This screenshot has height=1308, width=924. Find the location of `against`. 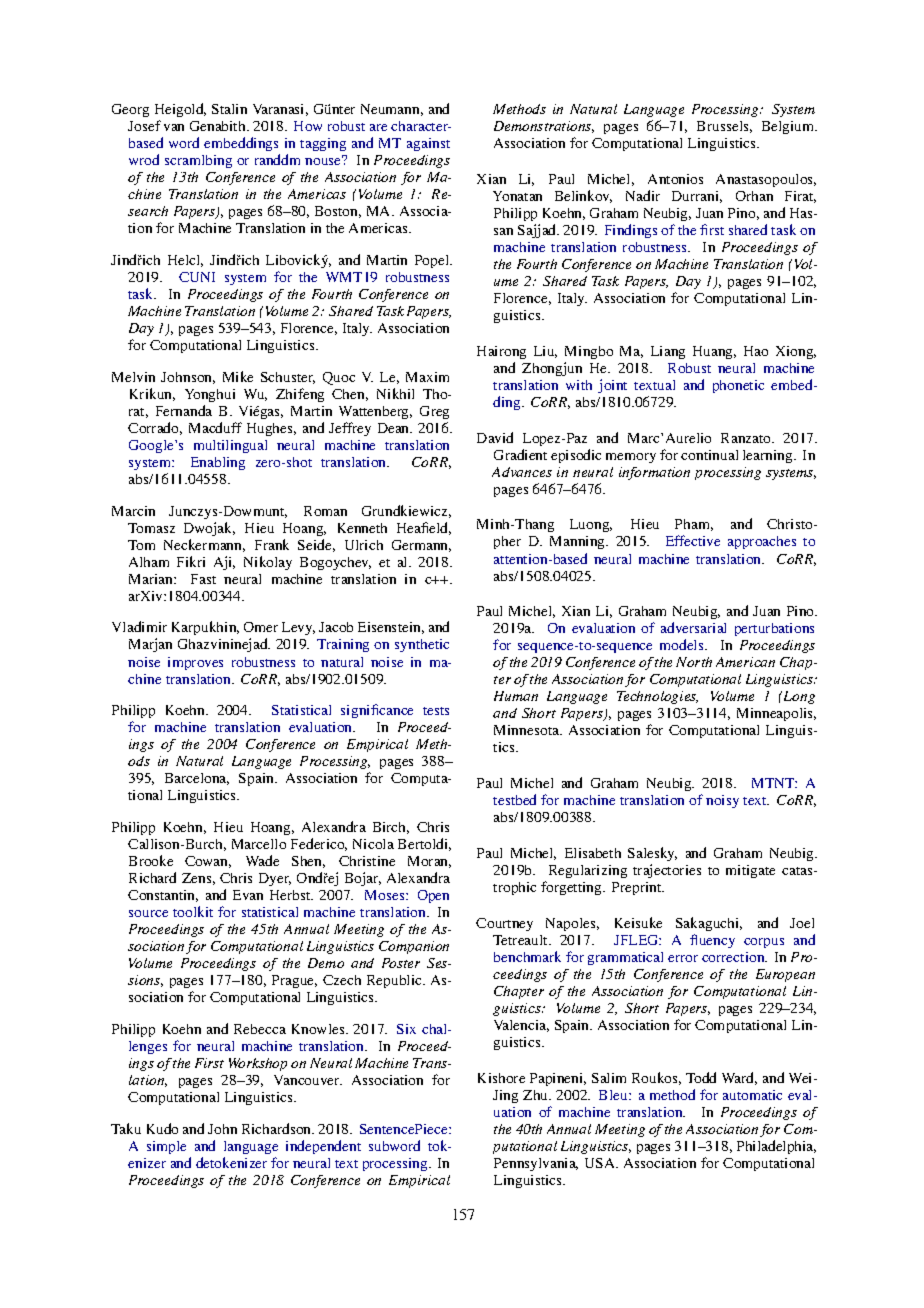

against is located at coordinates (428, 144).
